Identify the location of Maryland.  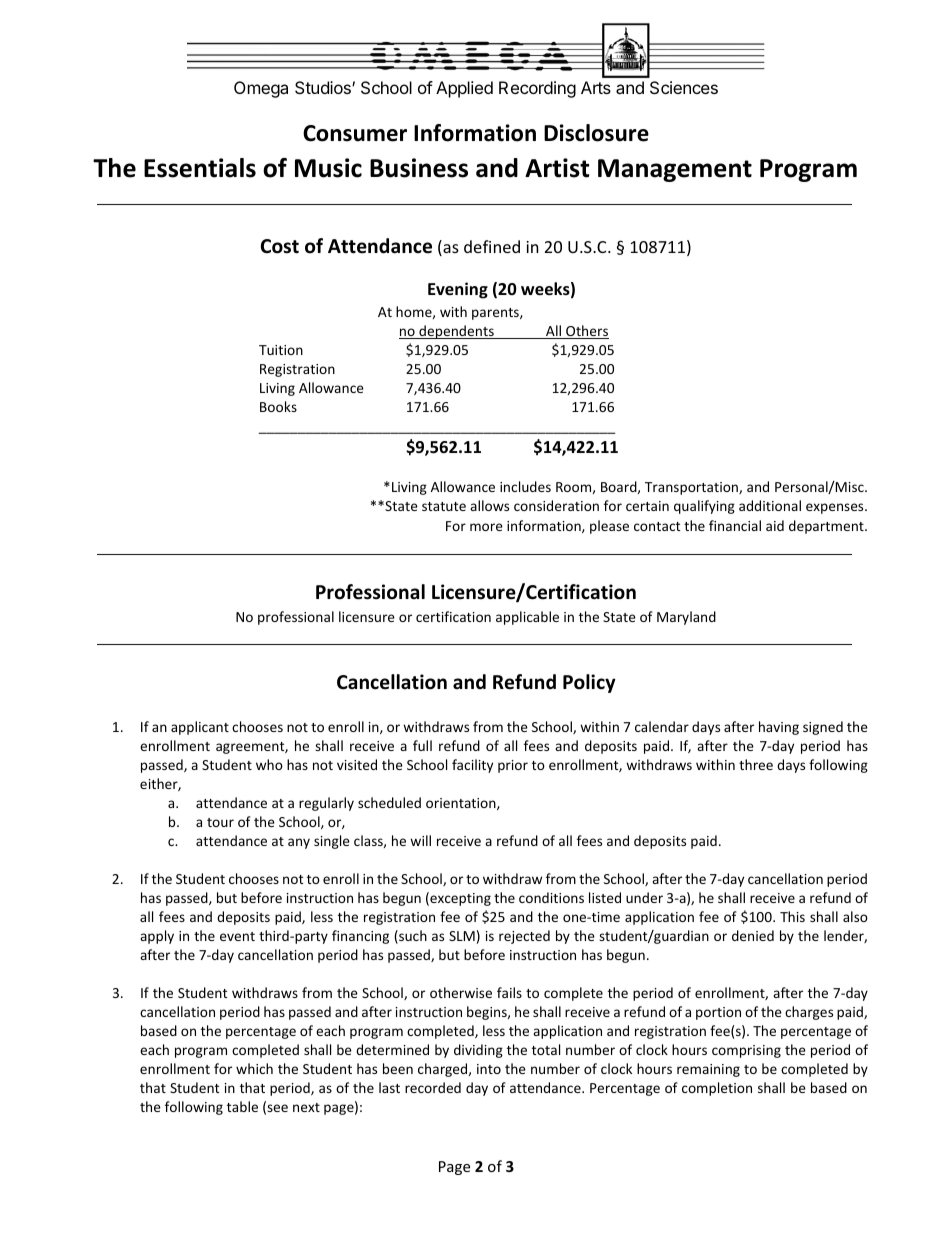
(686, 618).
